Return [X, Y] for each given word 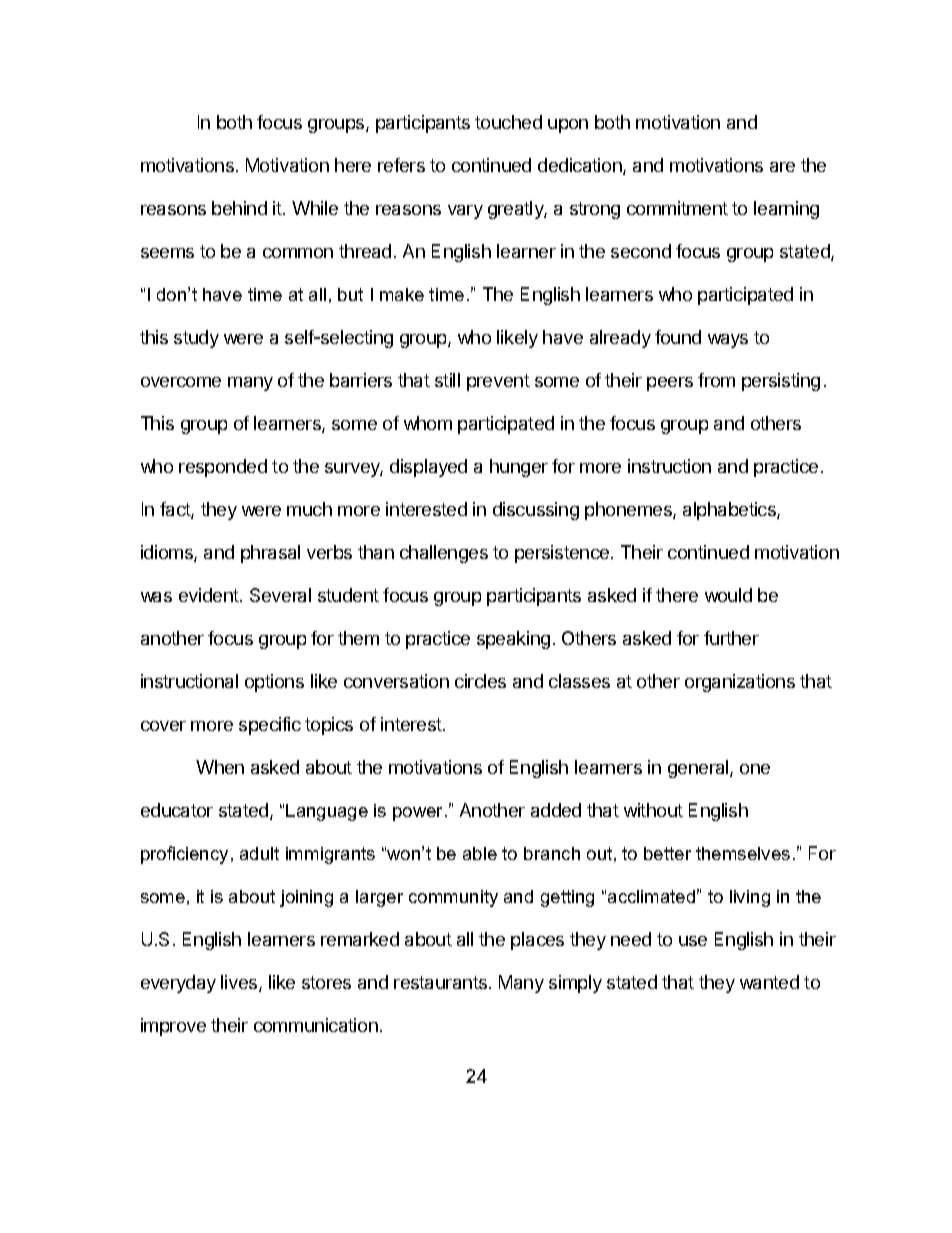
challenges [444, 554]
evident [210, 595]
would [728, 595]
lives [240, 983]
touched [508, 122]
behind [239, 208]
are [782, 167]
